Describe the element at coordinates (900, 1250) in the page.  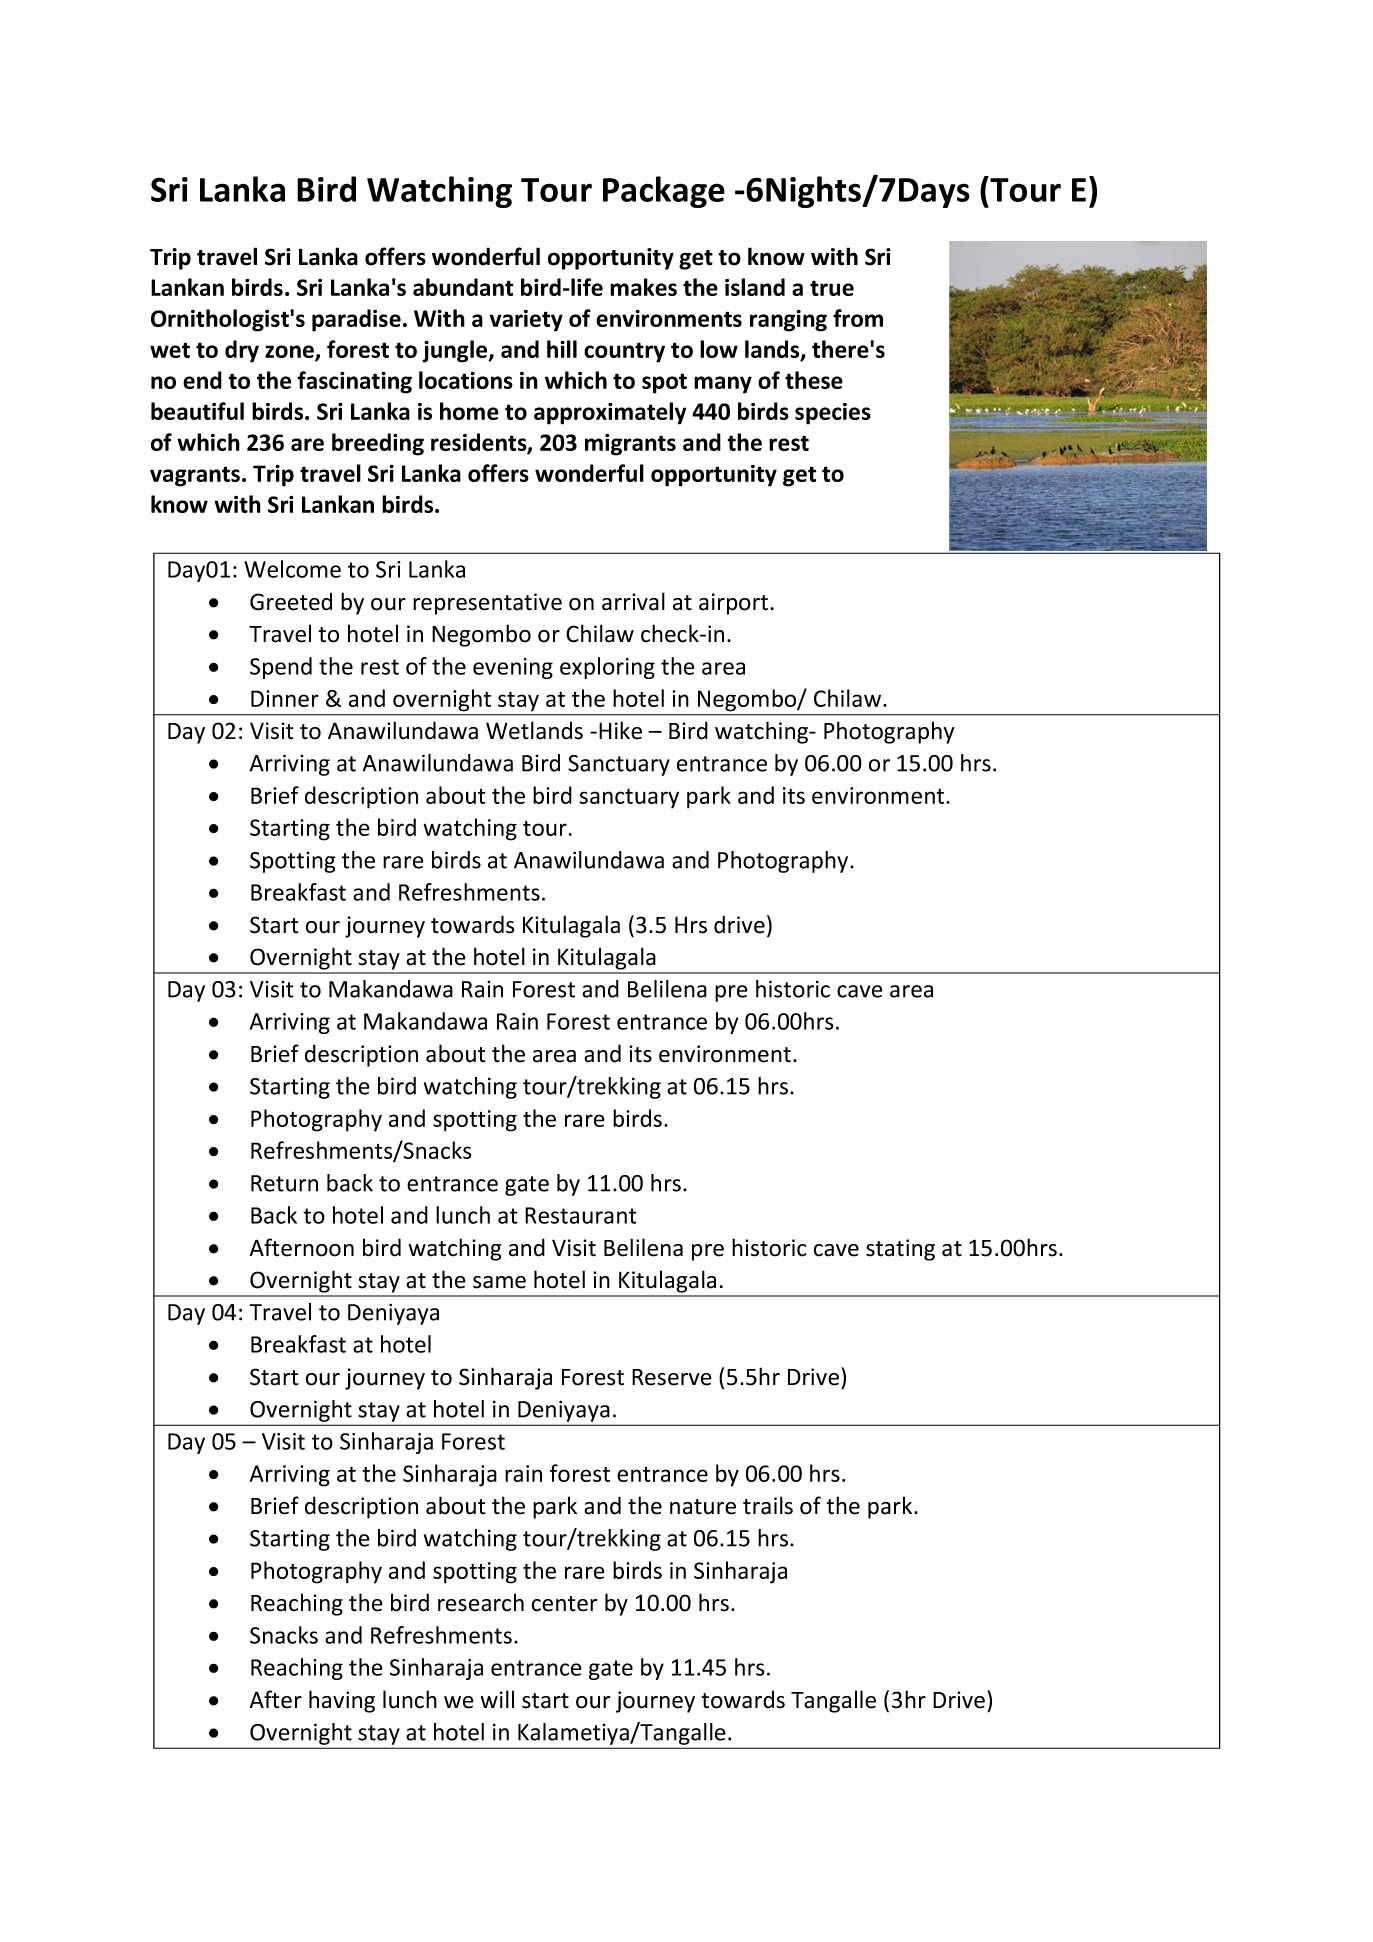
I see `stating` at that location.
